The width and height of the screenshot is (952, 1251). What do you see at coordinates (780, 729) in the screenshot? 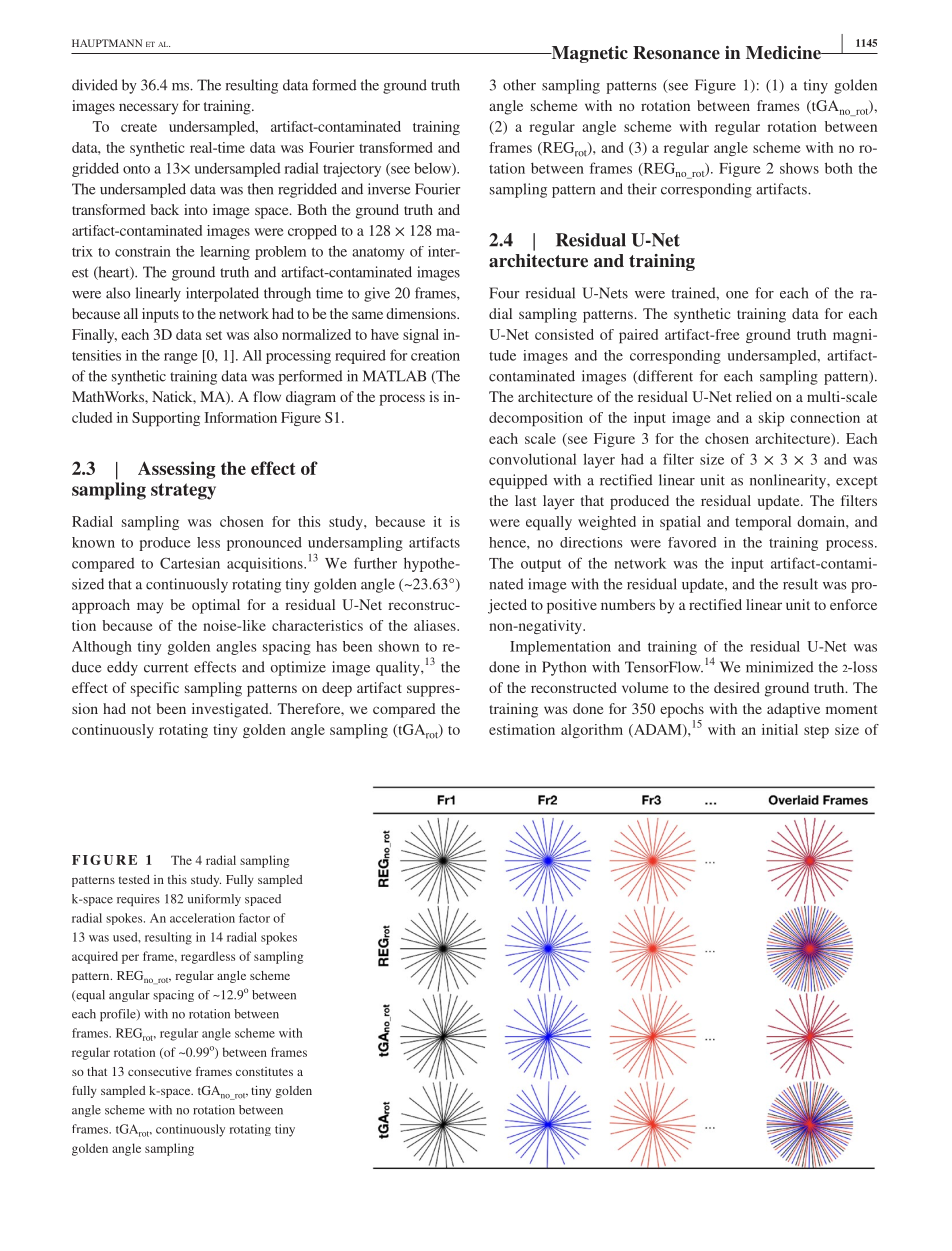
I see `initial` at bounding box center [780, 729].
